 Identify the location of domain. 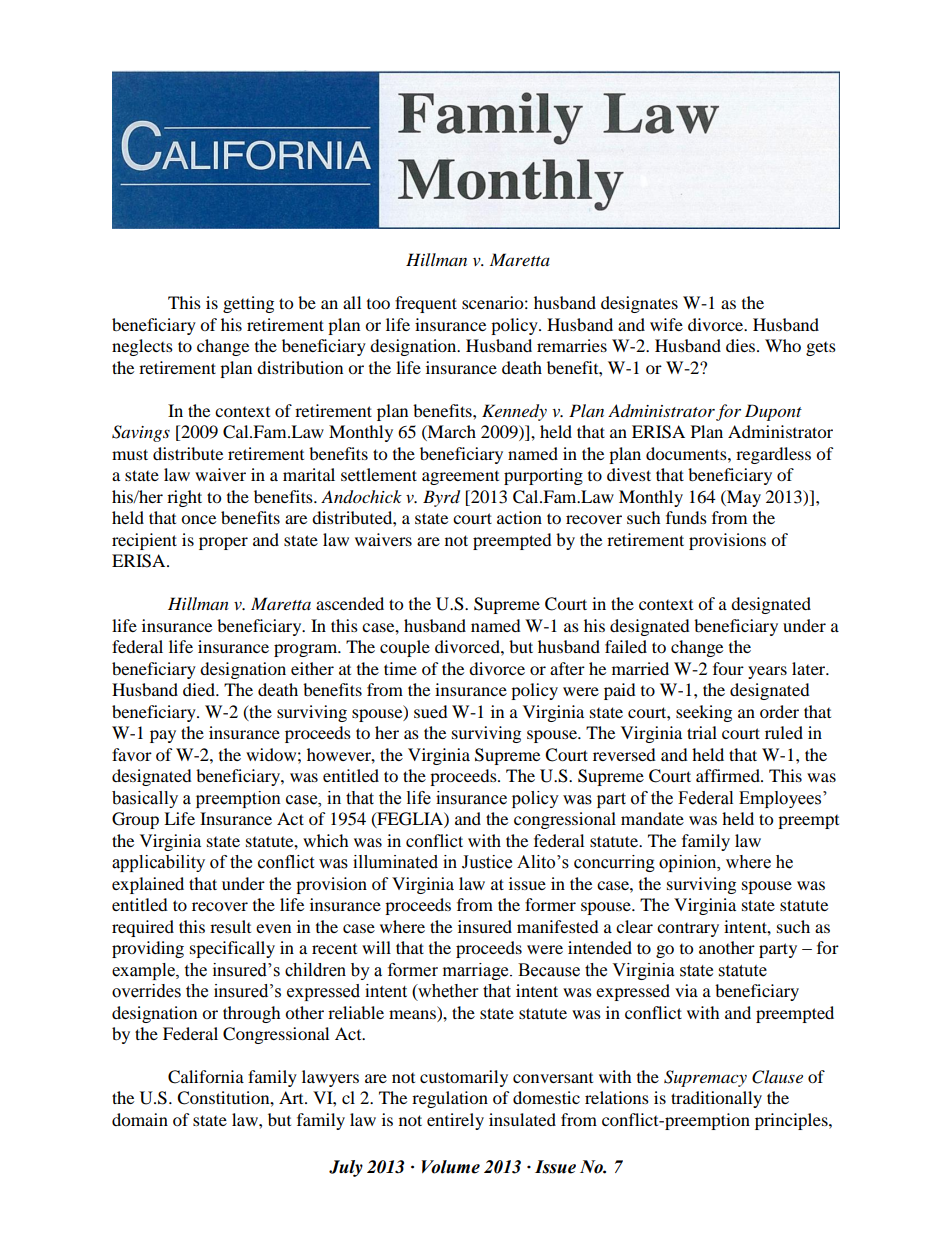
(140, 1119).
